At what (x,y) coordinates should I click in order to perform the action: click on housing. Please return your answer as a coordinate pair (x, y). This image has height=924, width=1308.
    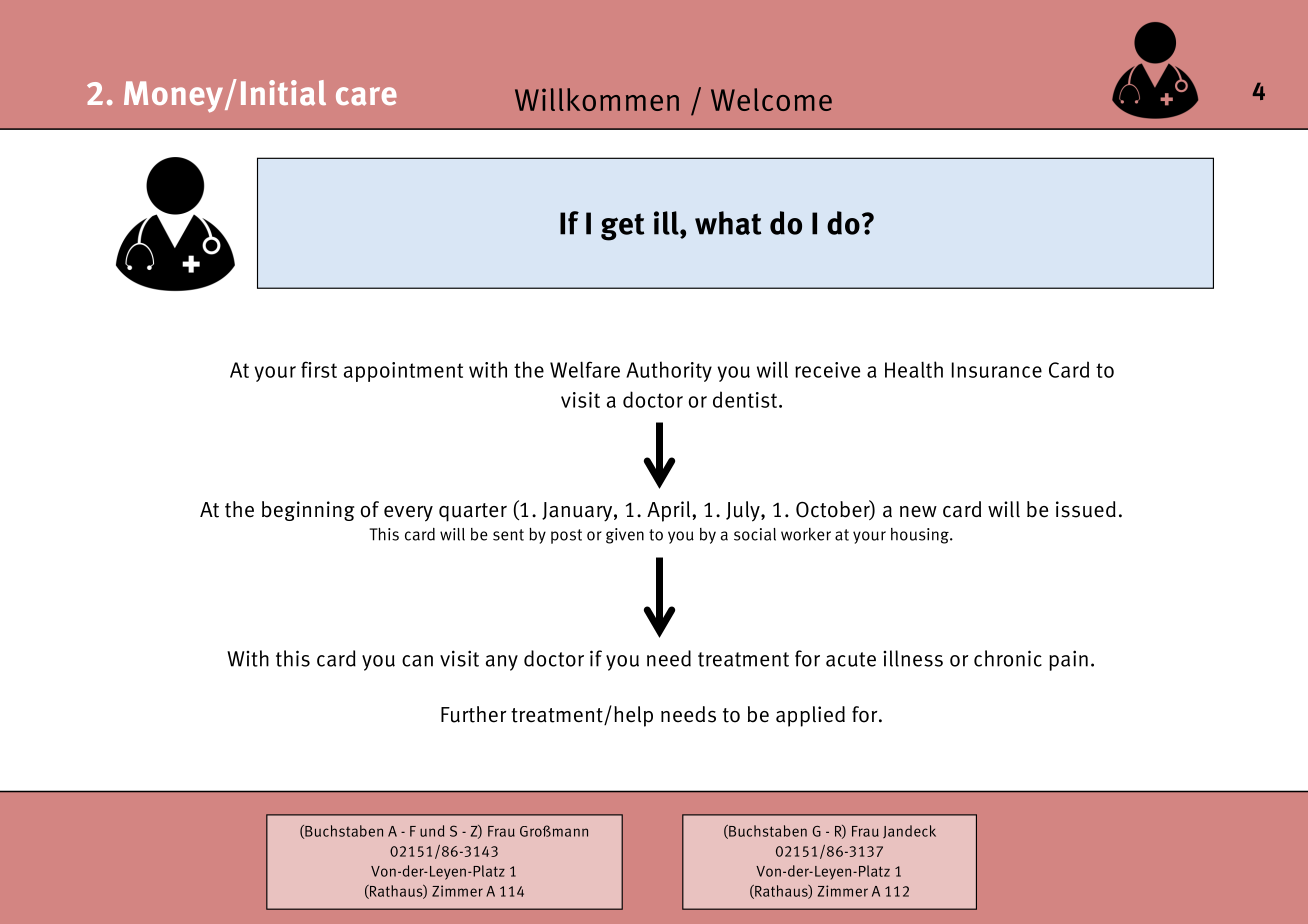
    Looking at the image, I should click on (921, 536).
